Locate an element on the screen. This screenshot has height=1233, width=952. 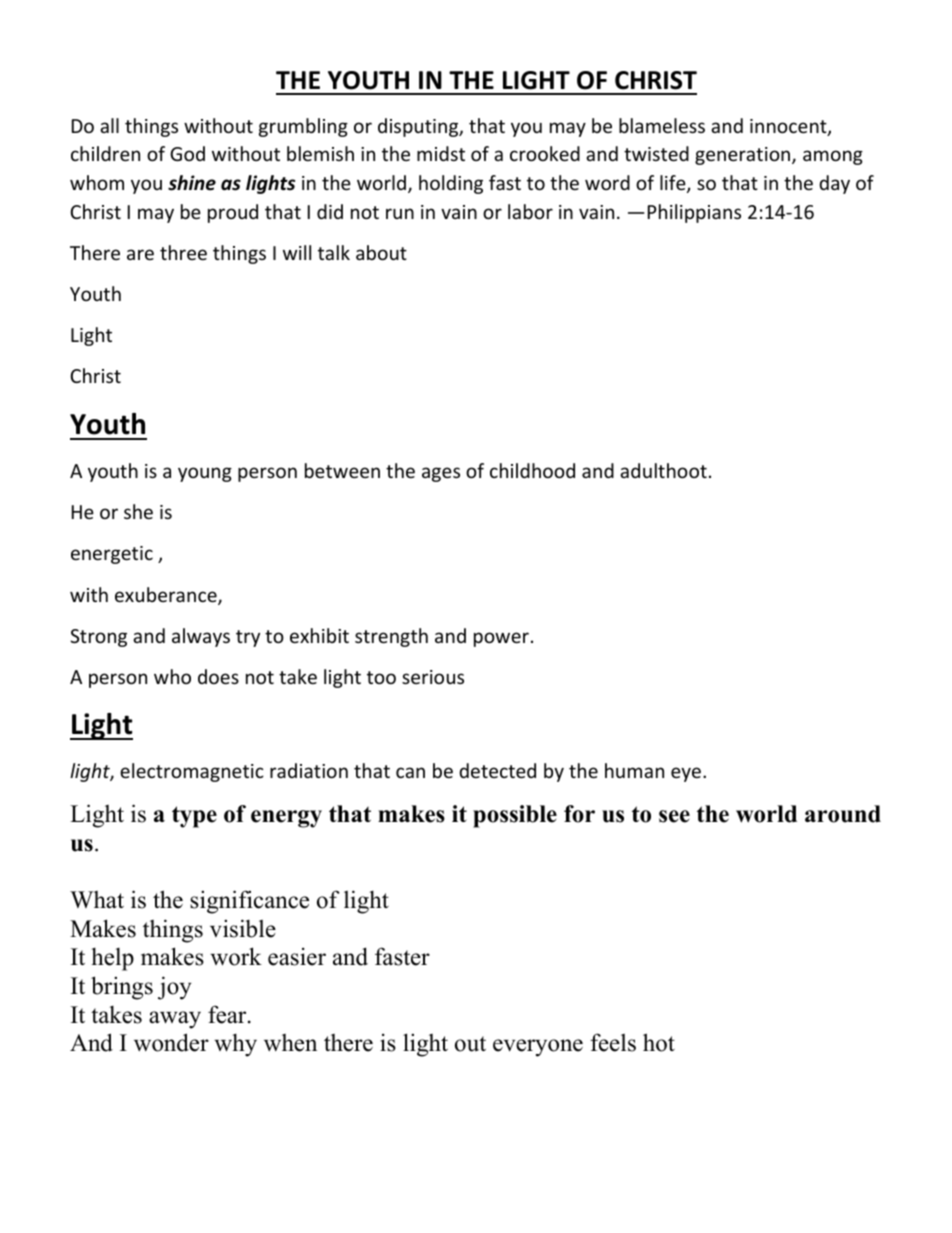
away is located at coordinates (175, 1020).
